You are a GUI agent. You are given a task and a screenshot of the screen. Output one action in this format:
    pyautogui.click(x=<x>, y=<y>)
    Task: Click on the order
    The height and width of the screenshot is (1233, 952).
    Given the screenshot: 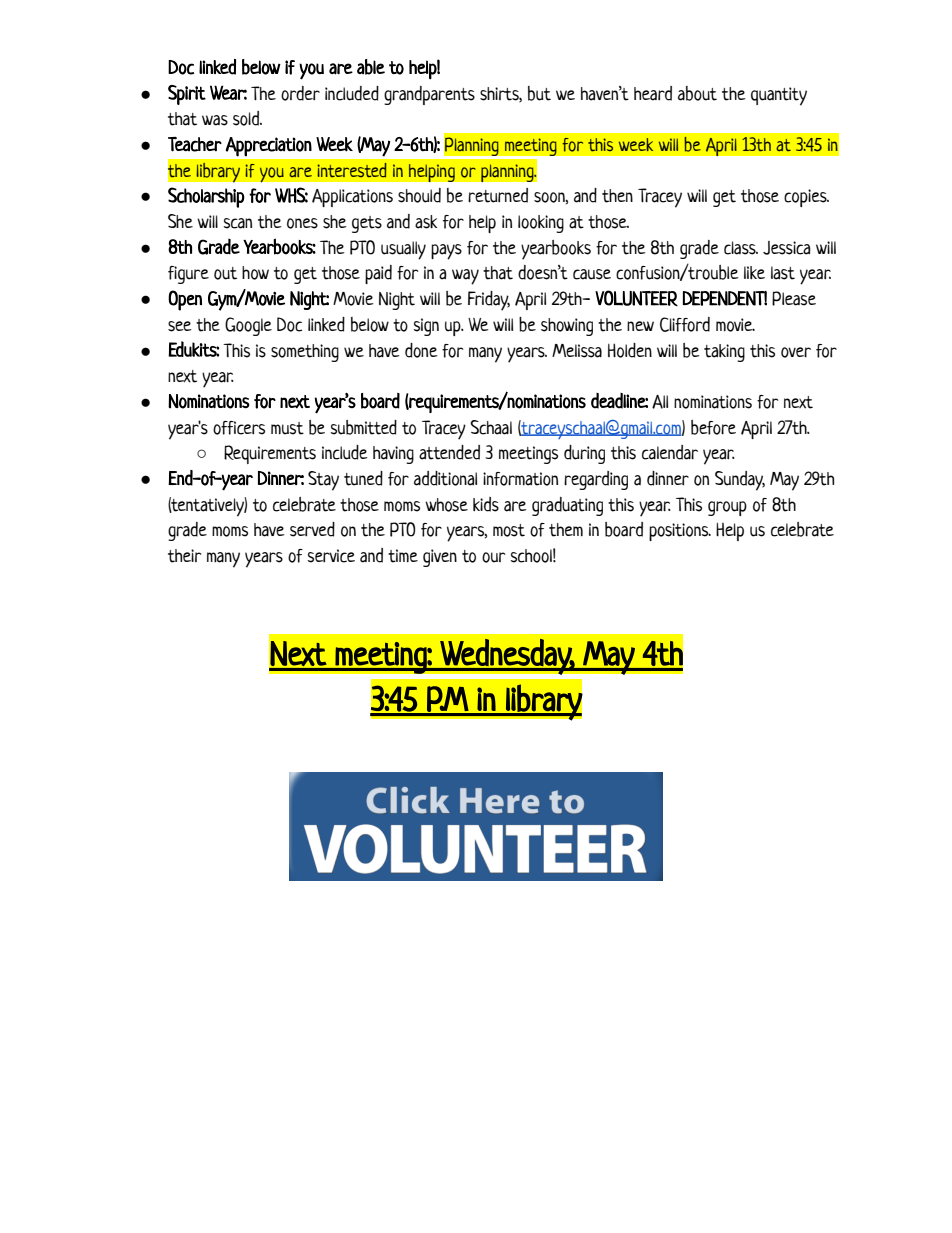 What is the action you would take?
    pyautogui.click(x=300, y=93)
